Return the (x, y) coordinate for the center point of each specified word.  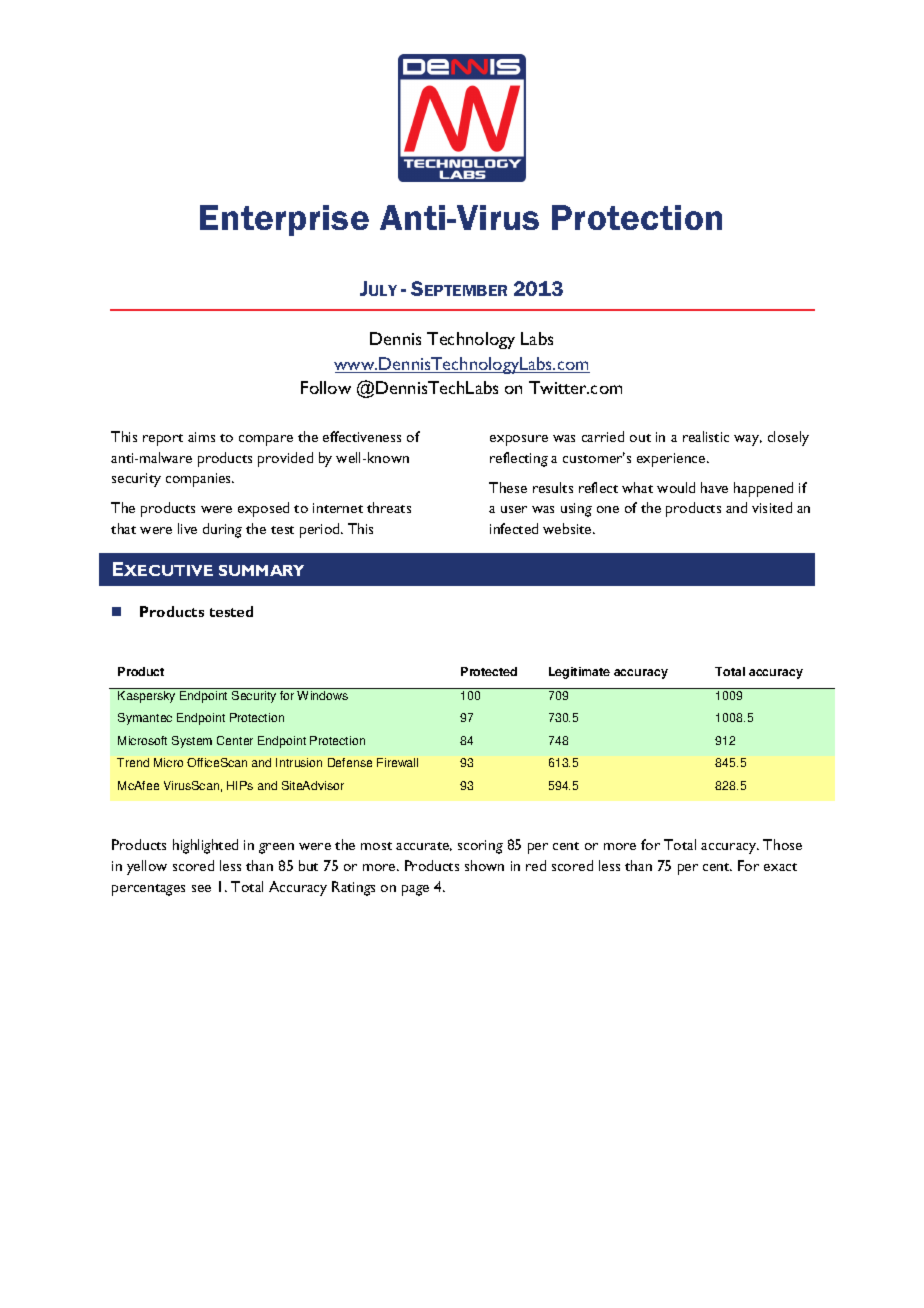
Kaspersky (146, 697)
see (201, 888)
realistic (706, 436)
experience (672, 460)
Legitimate (579, 673)
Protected (489, 671)
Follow (326, 387)
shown (484, 865)
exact (780, 867)
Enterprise (284, 220)
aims (201, 437)
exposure (519, 440)
